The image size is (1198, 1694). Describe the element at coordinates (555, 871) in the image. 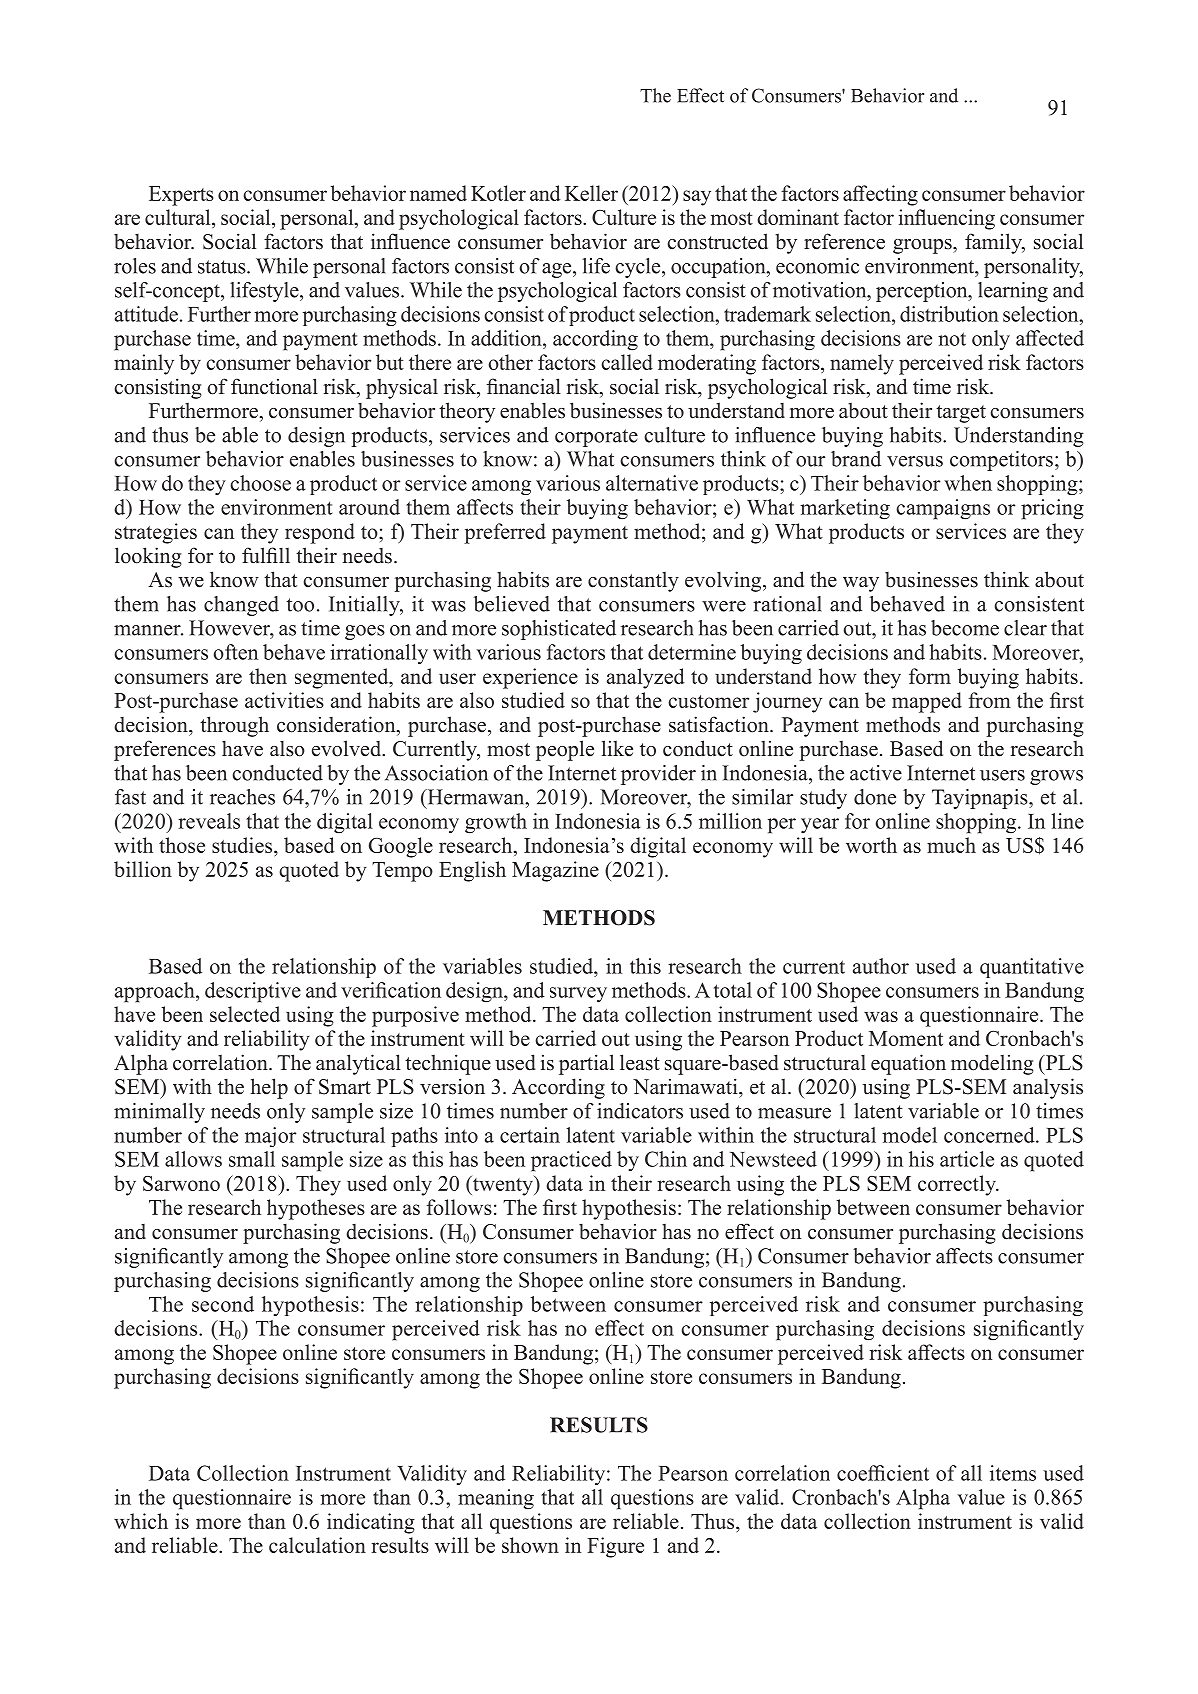

I see `Magazine` at that location.
